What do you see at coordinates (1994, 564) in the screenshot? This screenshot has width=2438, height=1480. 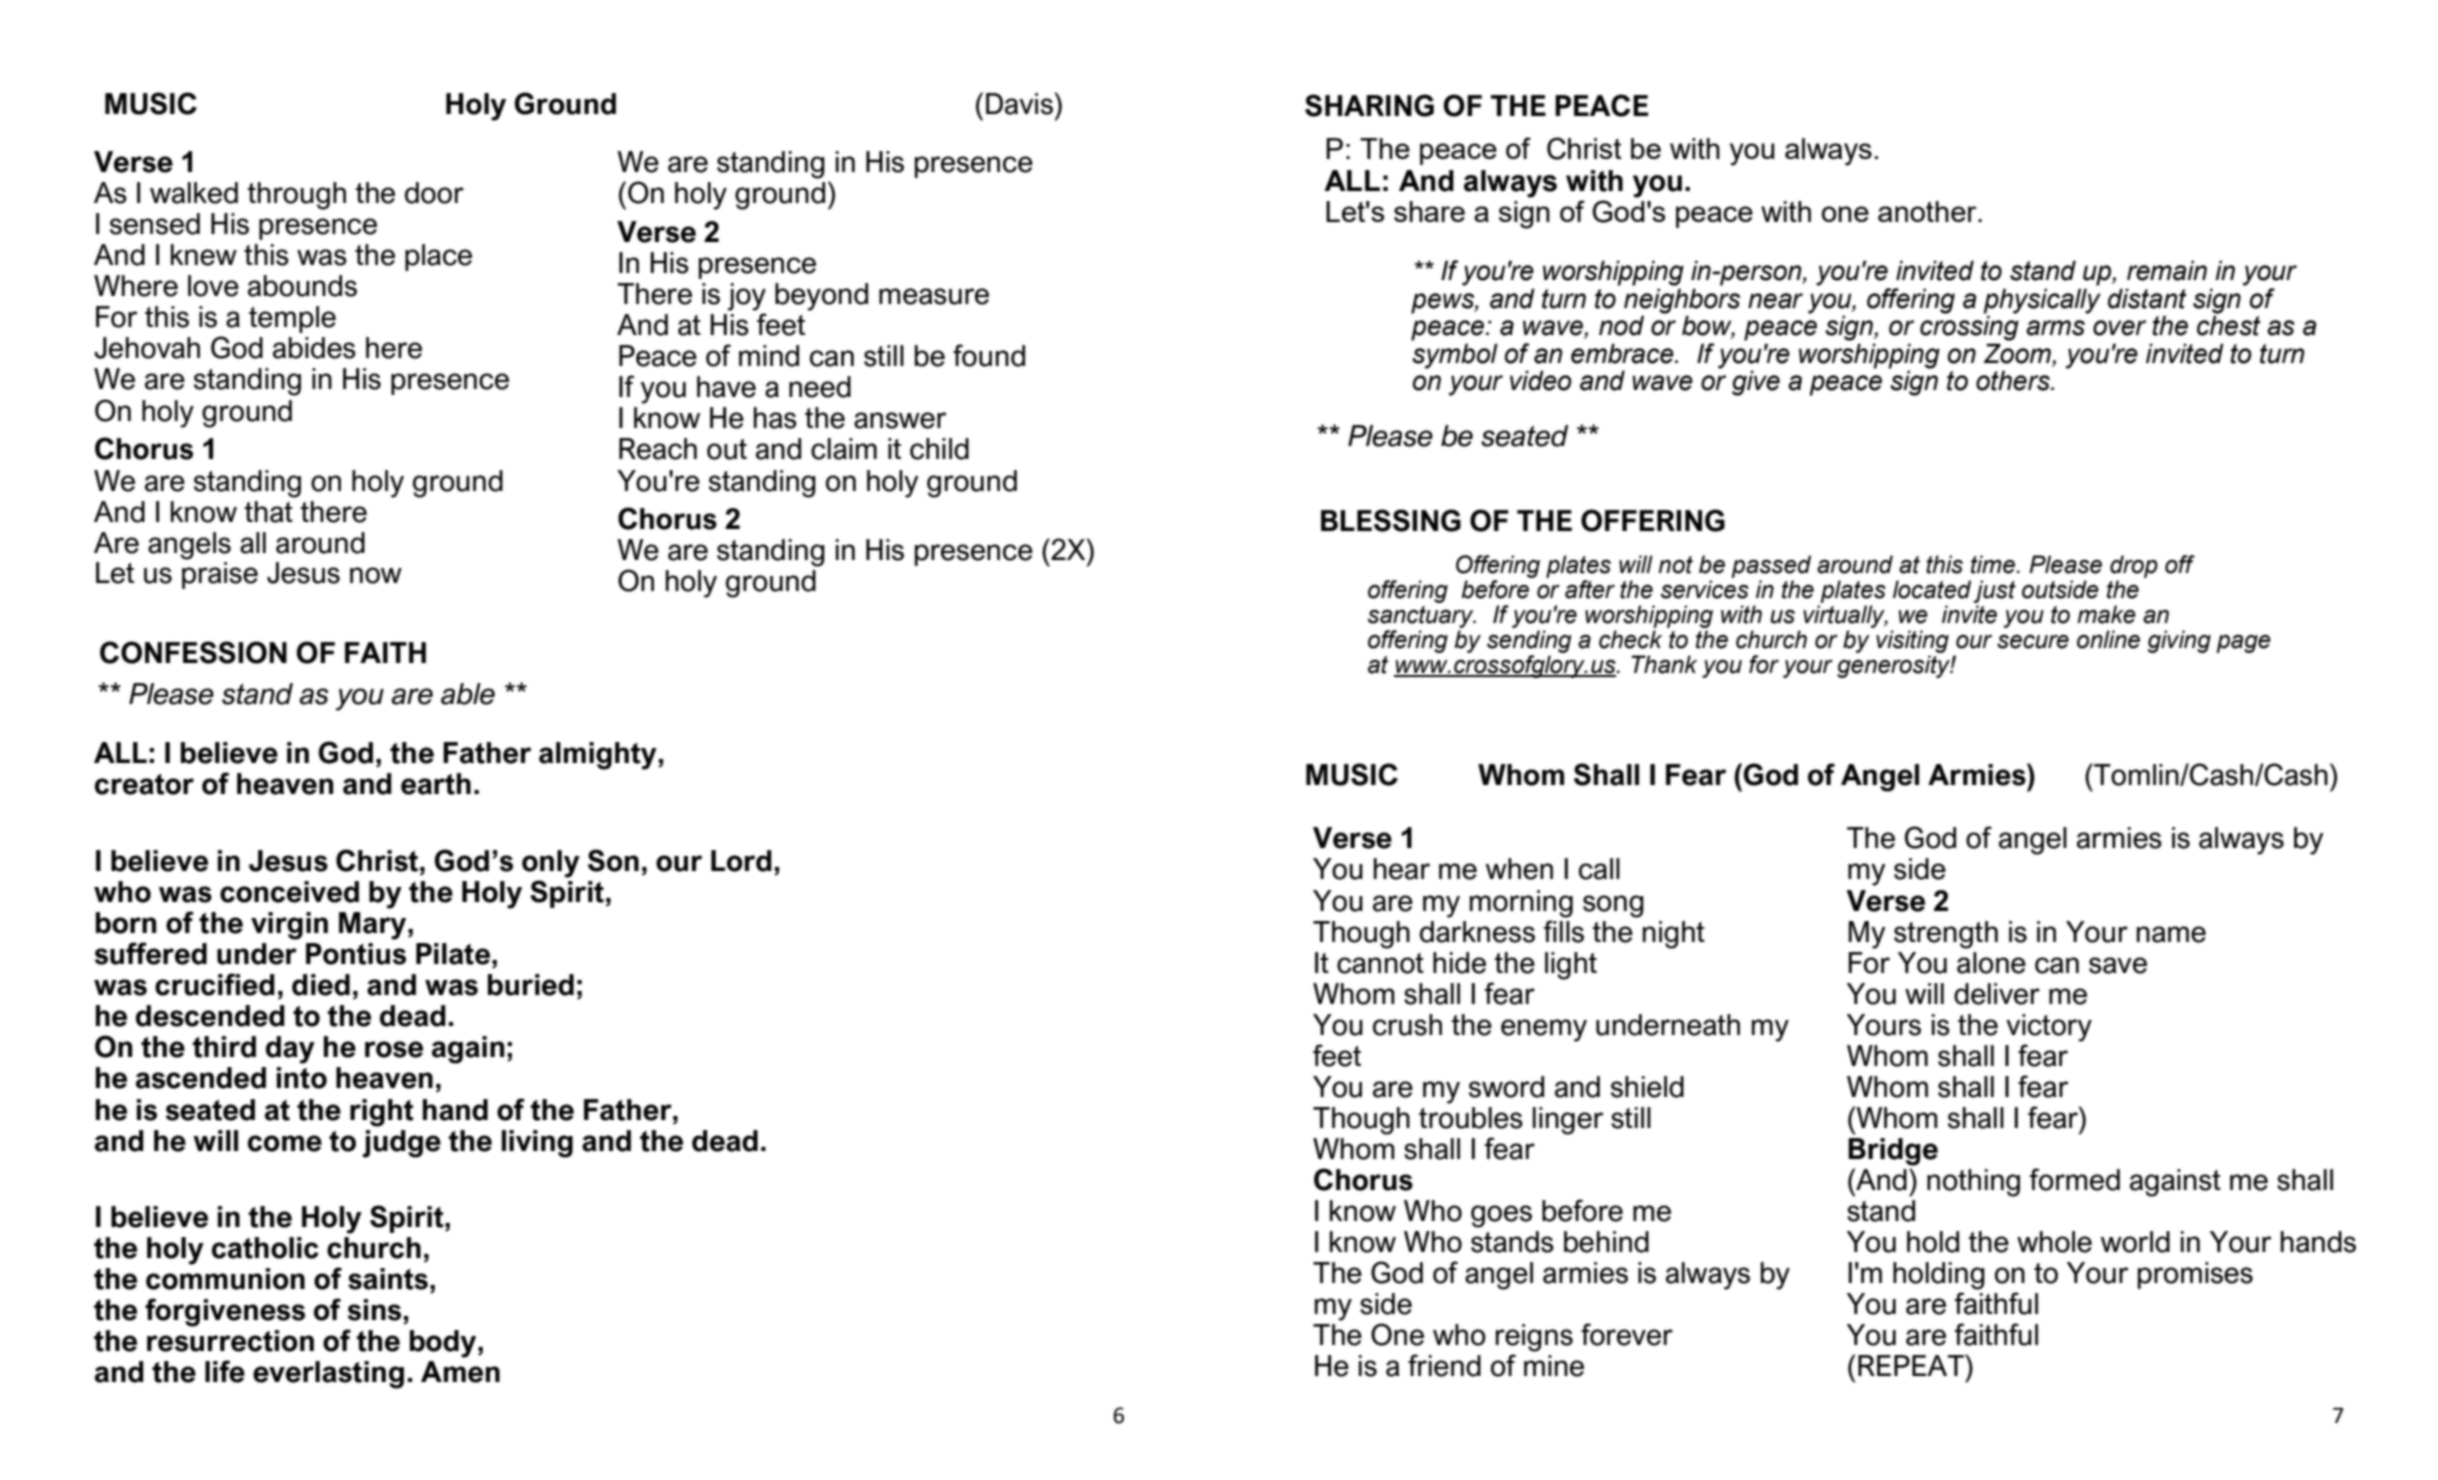 I see `time` at bounding box center [1994, 564].
